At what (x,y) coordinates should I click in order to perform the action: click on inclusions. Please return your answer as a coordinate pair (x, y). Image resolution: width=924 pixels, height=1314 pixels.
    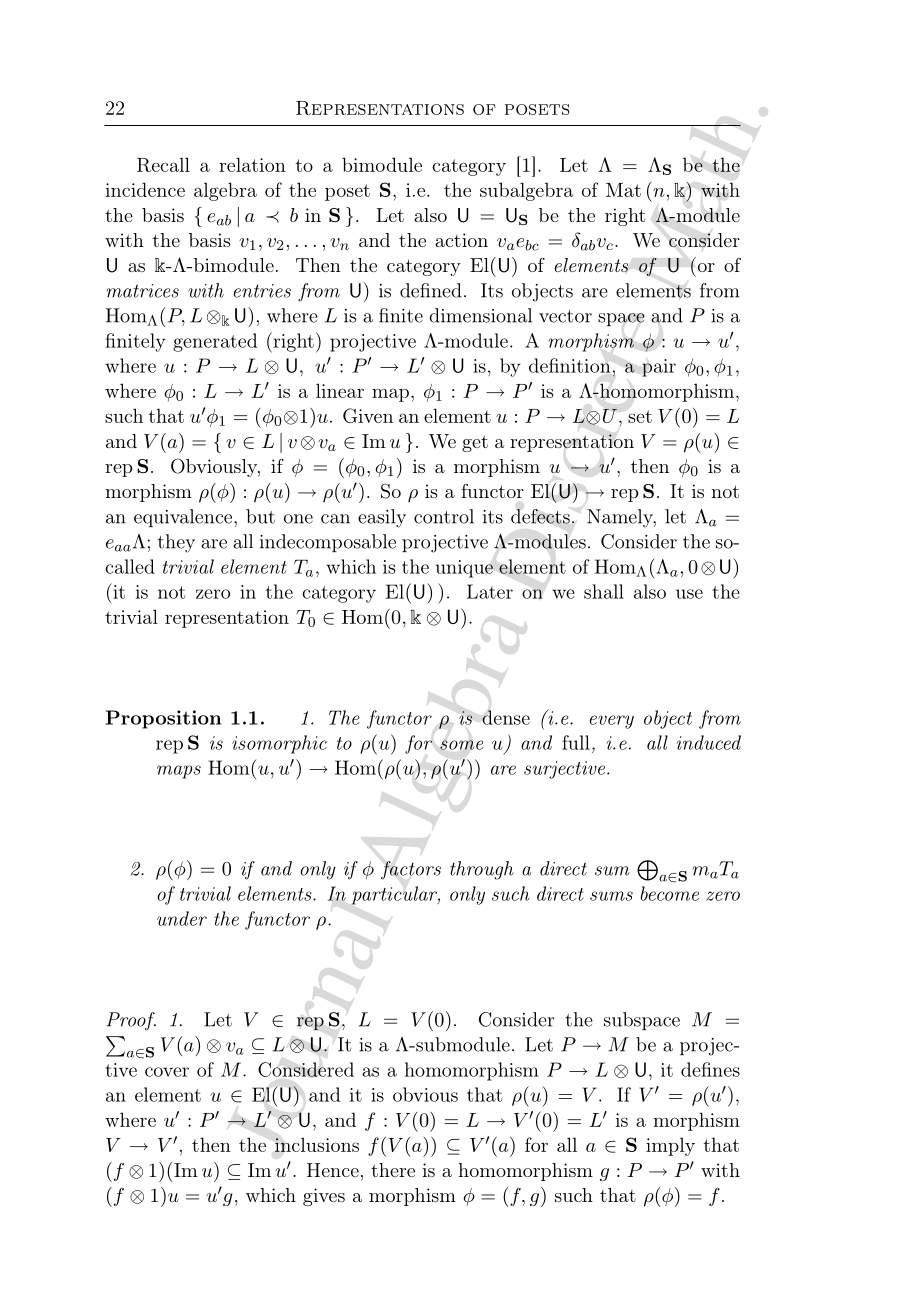
    Looking at the image, I should click on (317, 1144).
